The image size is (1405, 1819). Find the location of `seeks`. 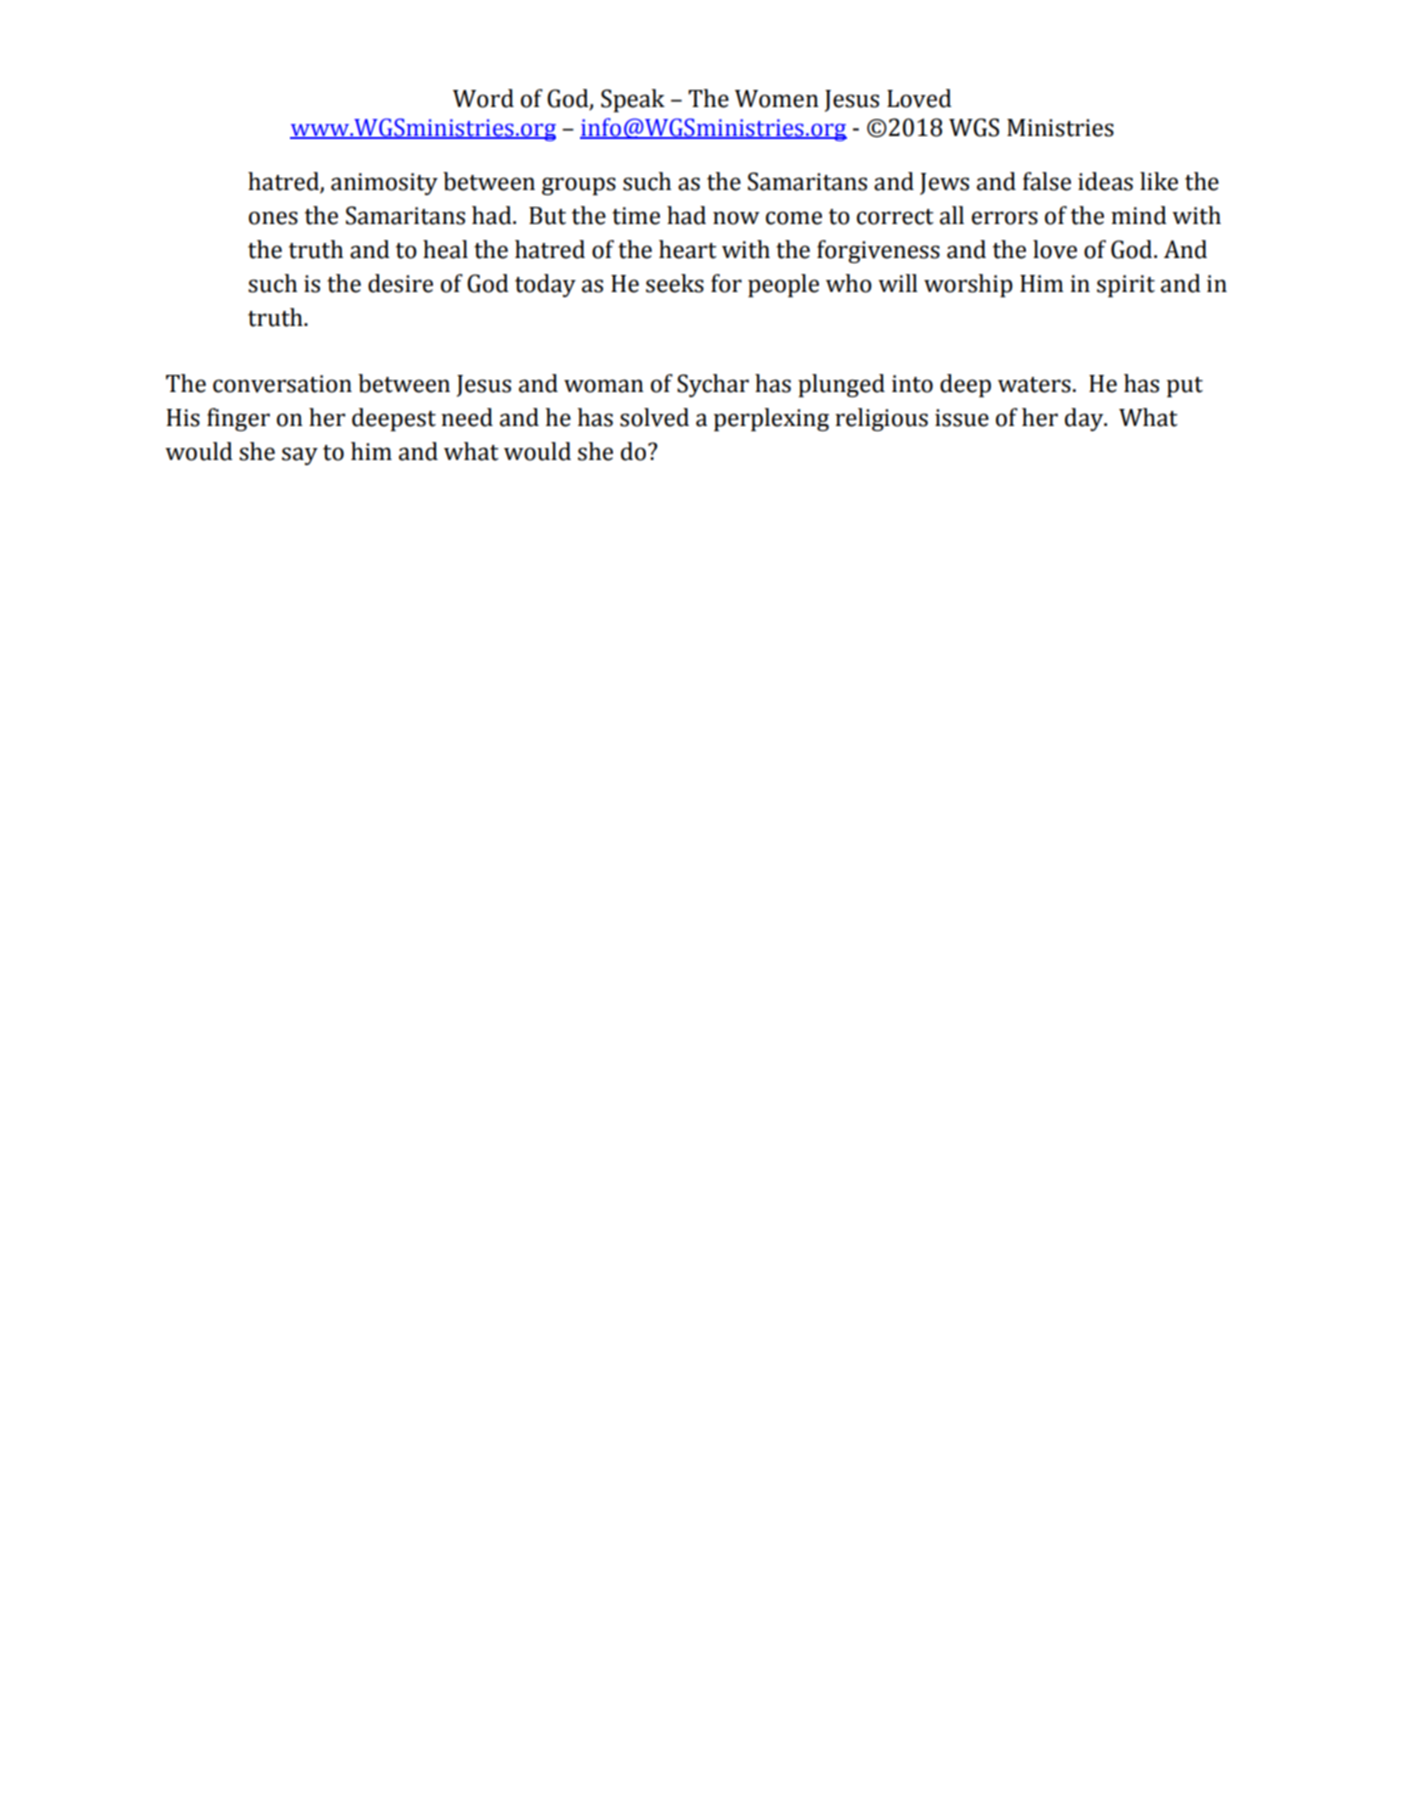

seeks is located at coordinates (675, 283).
